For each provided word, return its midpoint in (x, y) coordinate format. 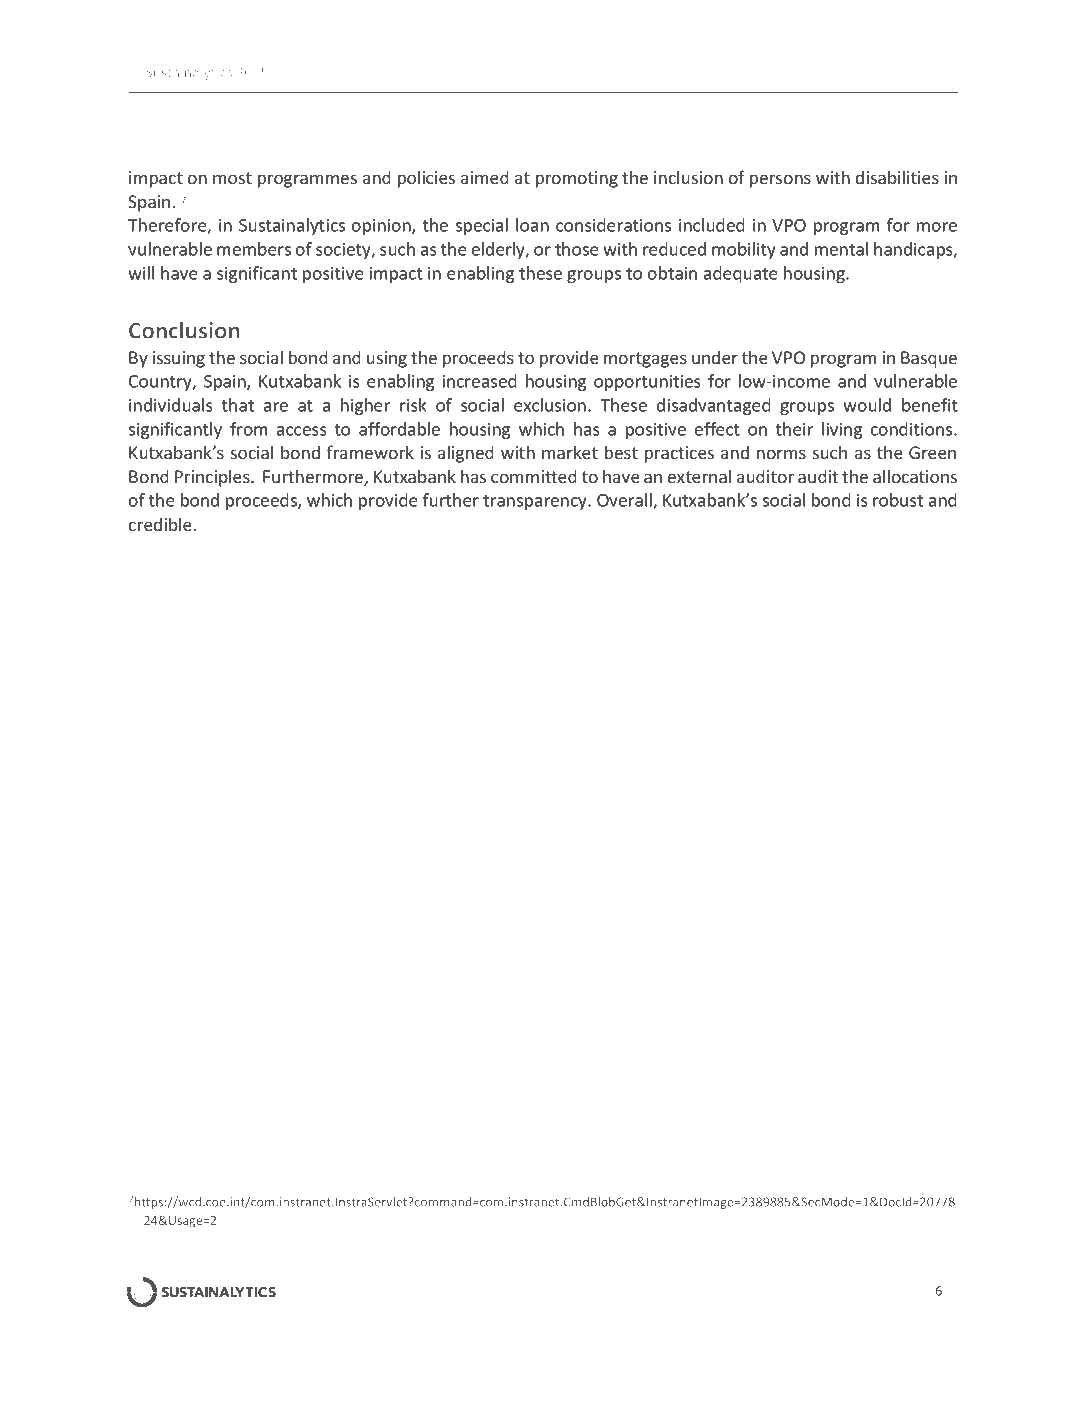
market (570, 452)
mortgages (645, 360)
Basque (929, 359)
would (867, 405)
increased (480, 381)
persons (780, 181)
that (238, 405)
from (249, 429)
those (577, 249)
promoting (577, 179)
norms (781, 454)
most (232, 178)
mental (841, 249)
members (254, 249)
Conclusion (184, 330)
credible (160, 524)
